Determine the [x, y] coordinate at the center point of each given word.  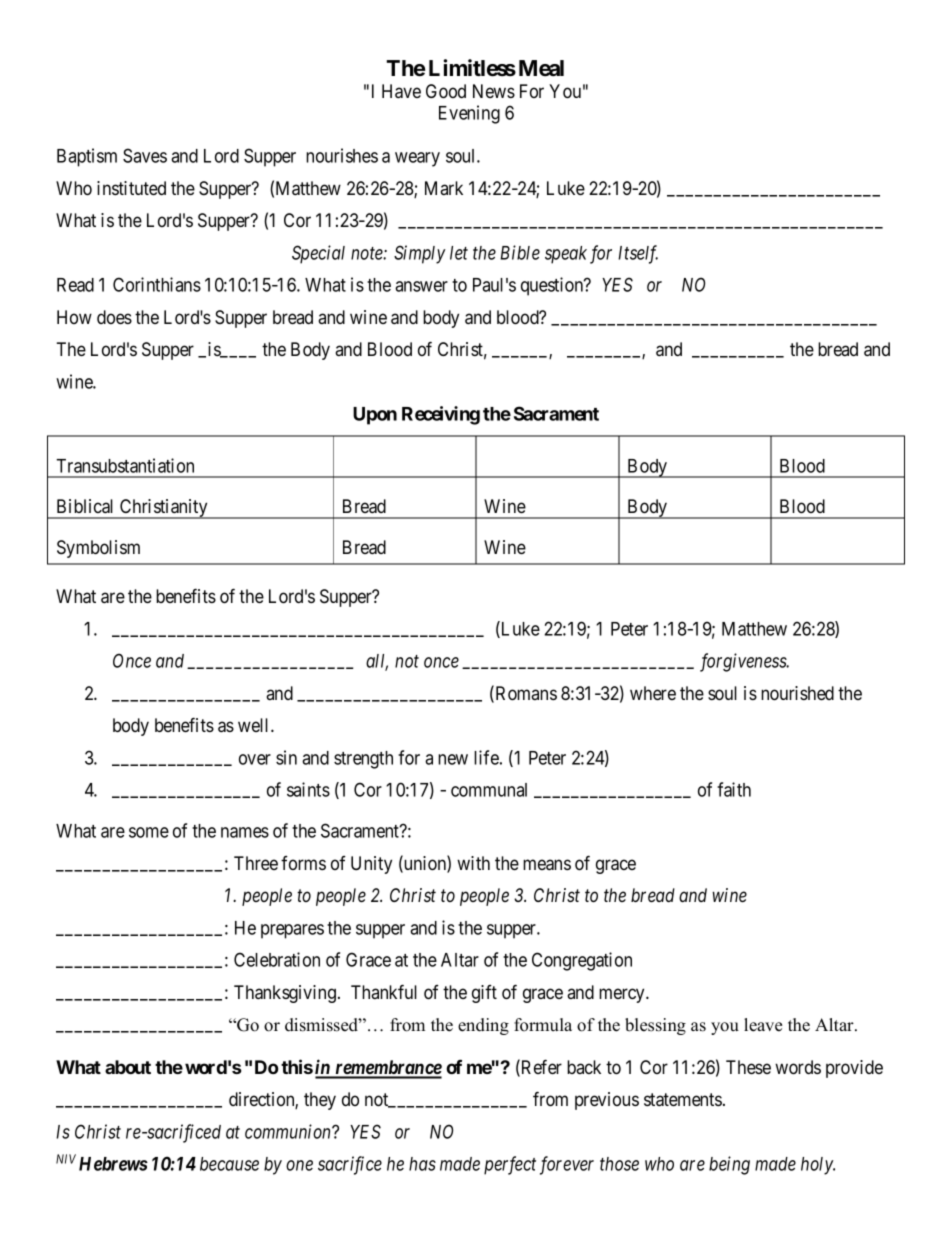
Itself [638, 254]
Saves [145, 155]
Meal [541, 68]
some [149, 832]
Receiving [441, 415]
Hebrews [113, 1164]
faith [734, 789]
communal [489, 790]
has [422, 1164]
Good [446, 91]
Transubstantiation [125, 465]
